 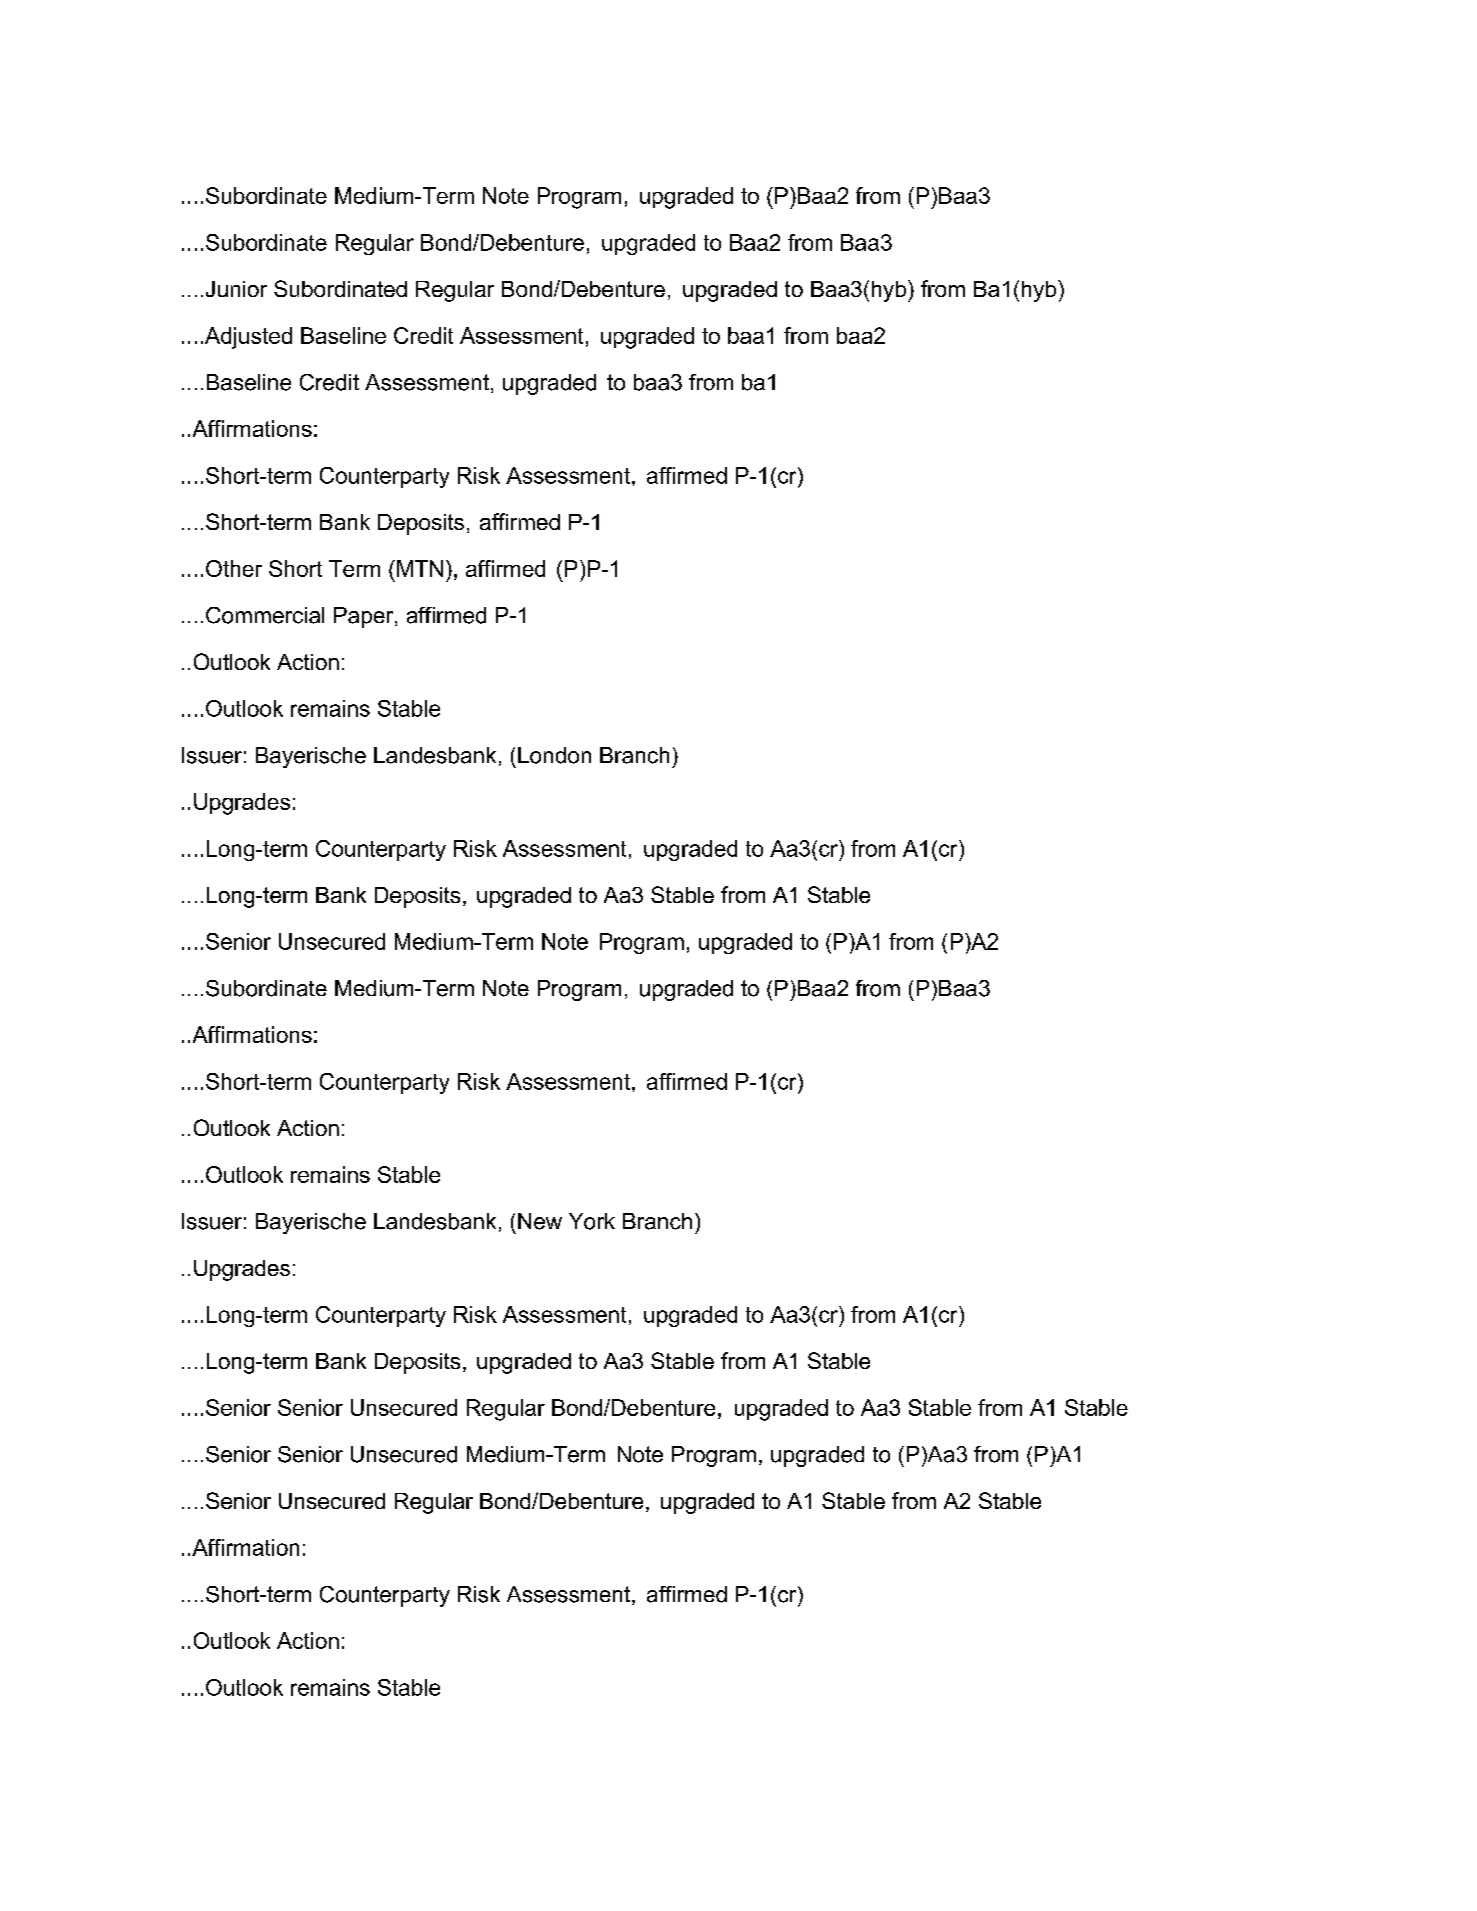 I want to click on Commercial, so click(x=265, y=615).
